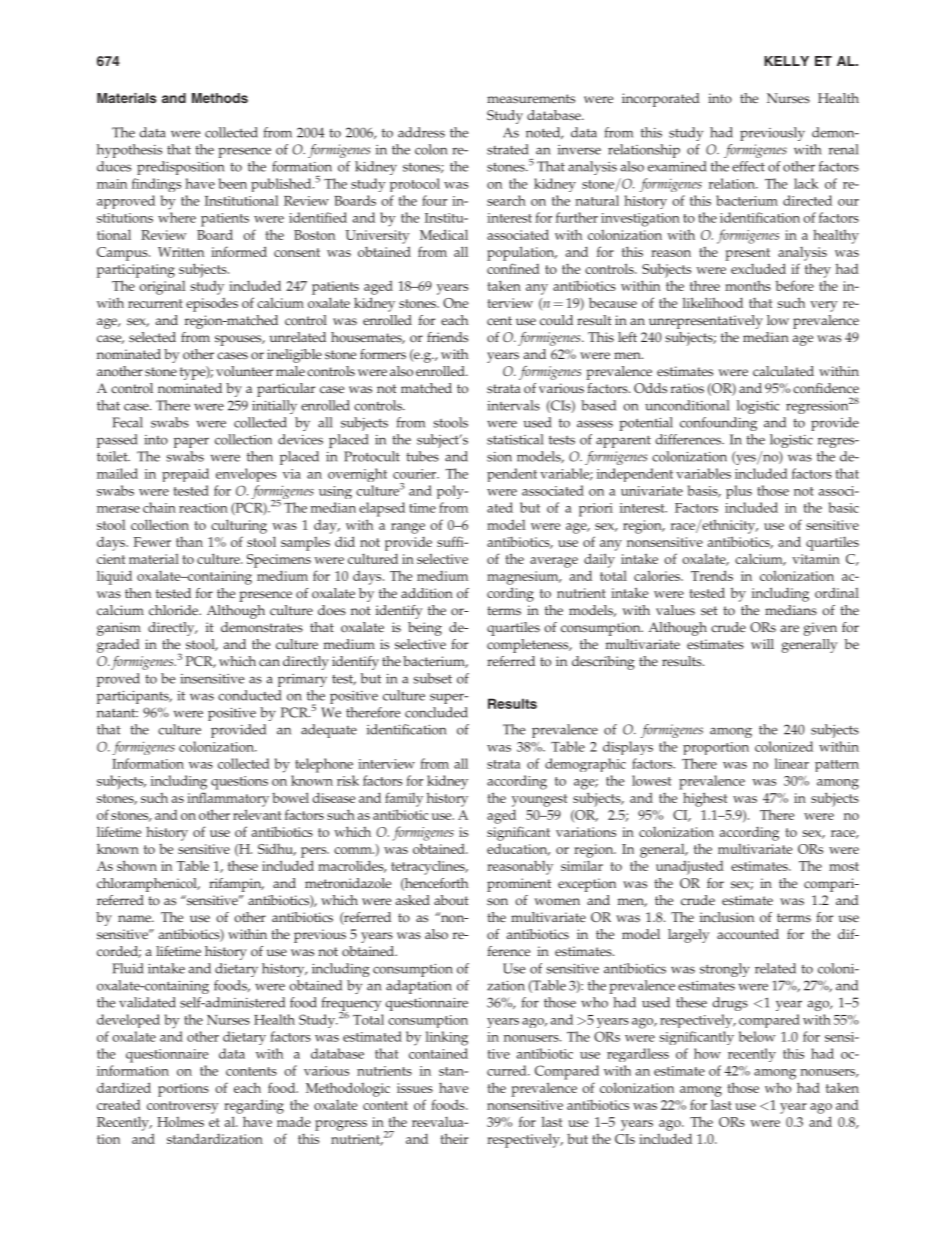  What do you see at coordinates (531, 98) in the screenshot?
I see `measurements` at bounding box center [531, 98].
